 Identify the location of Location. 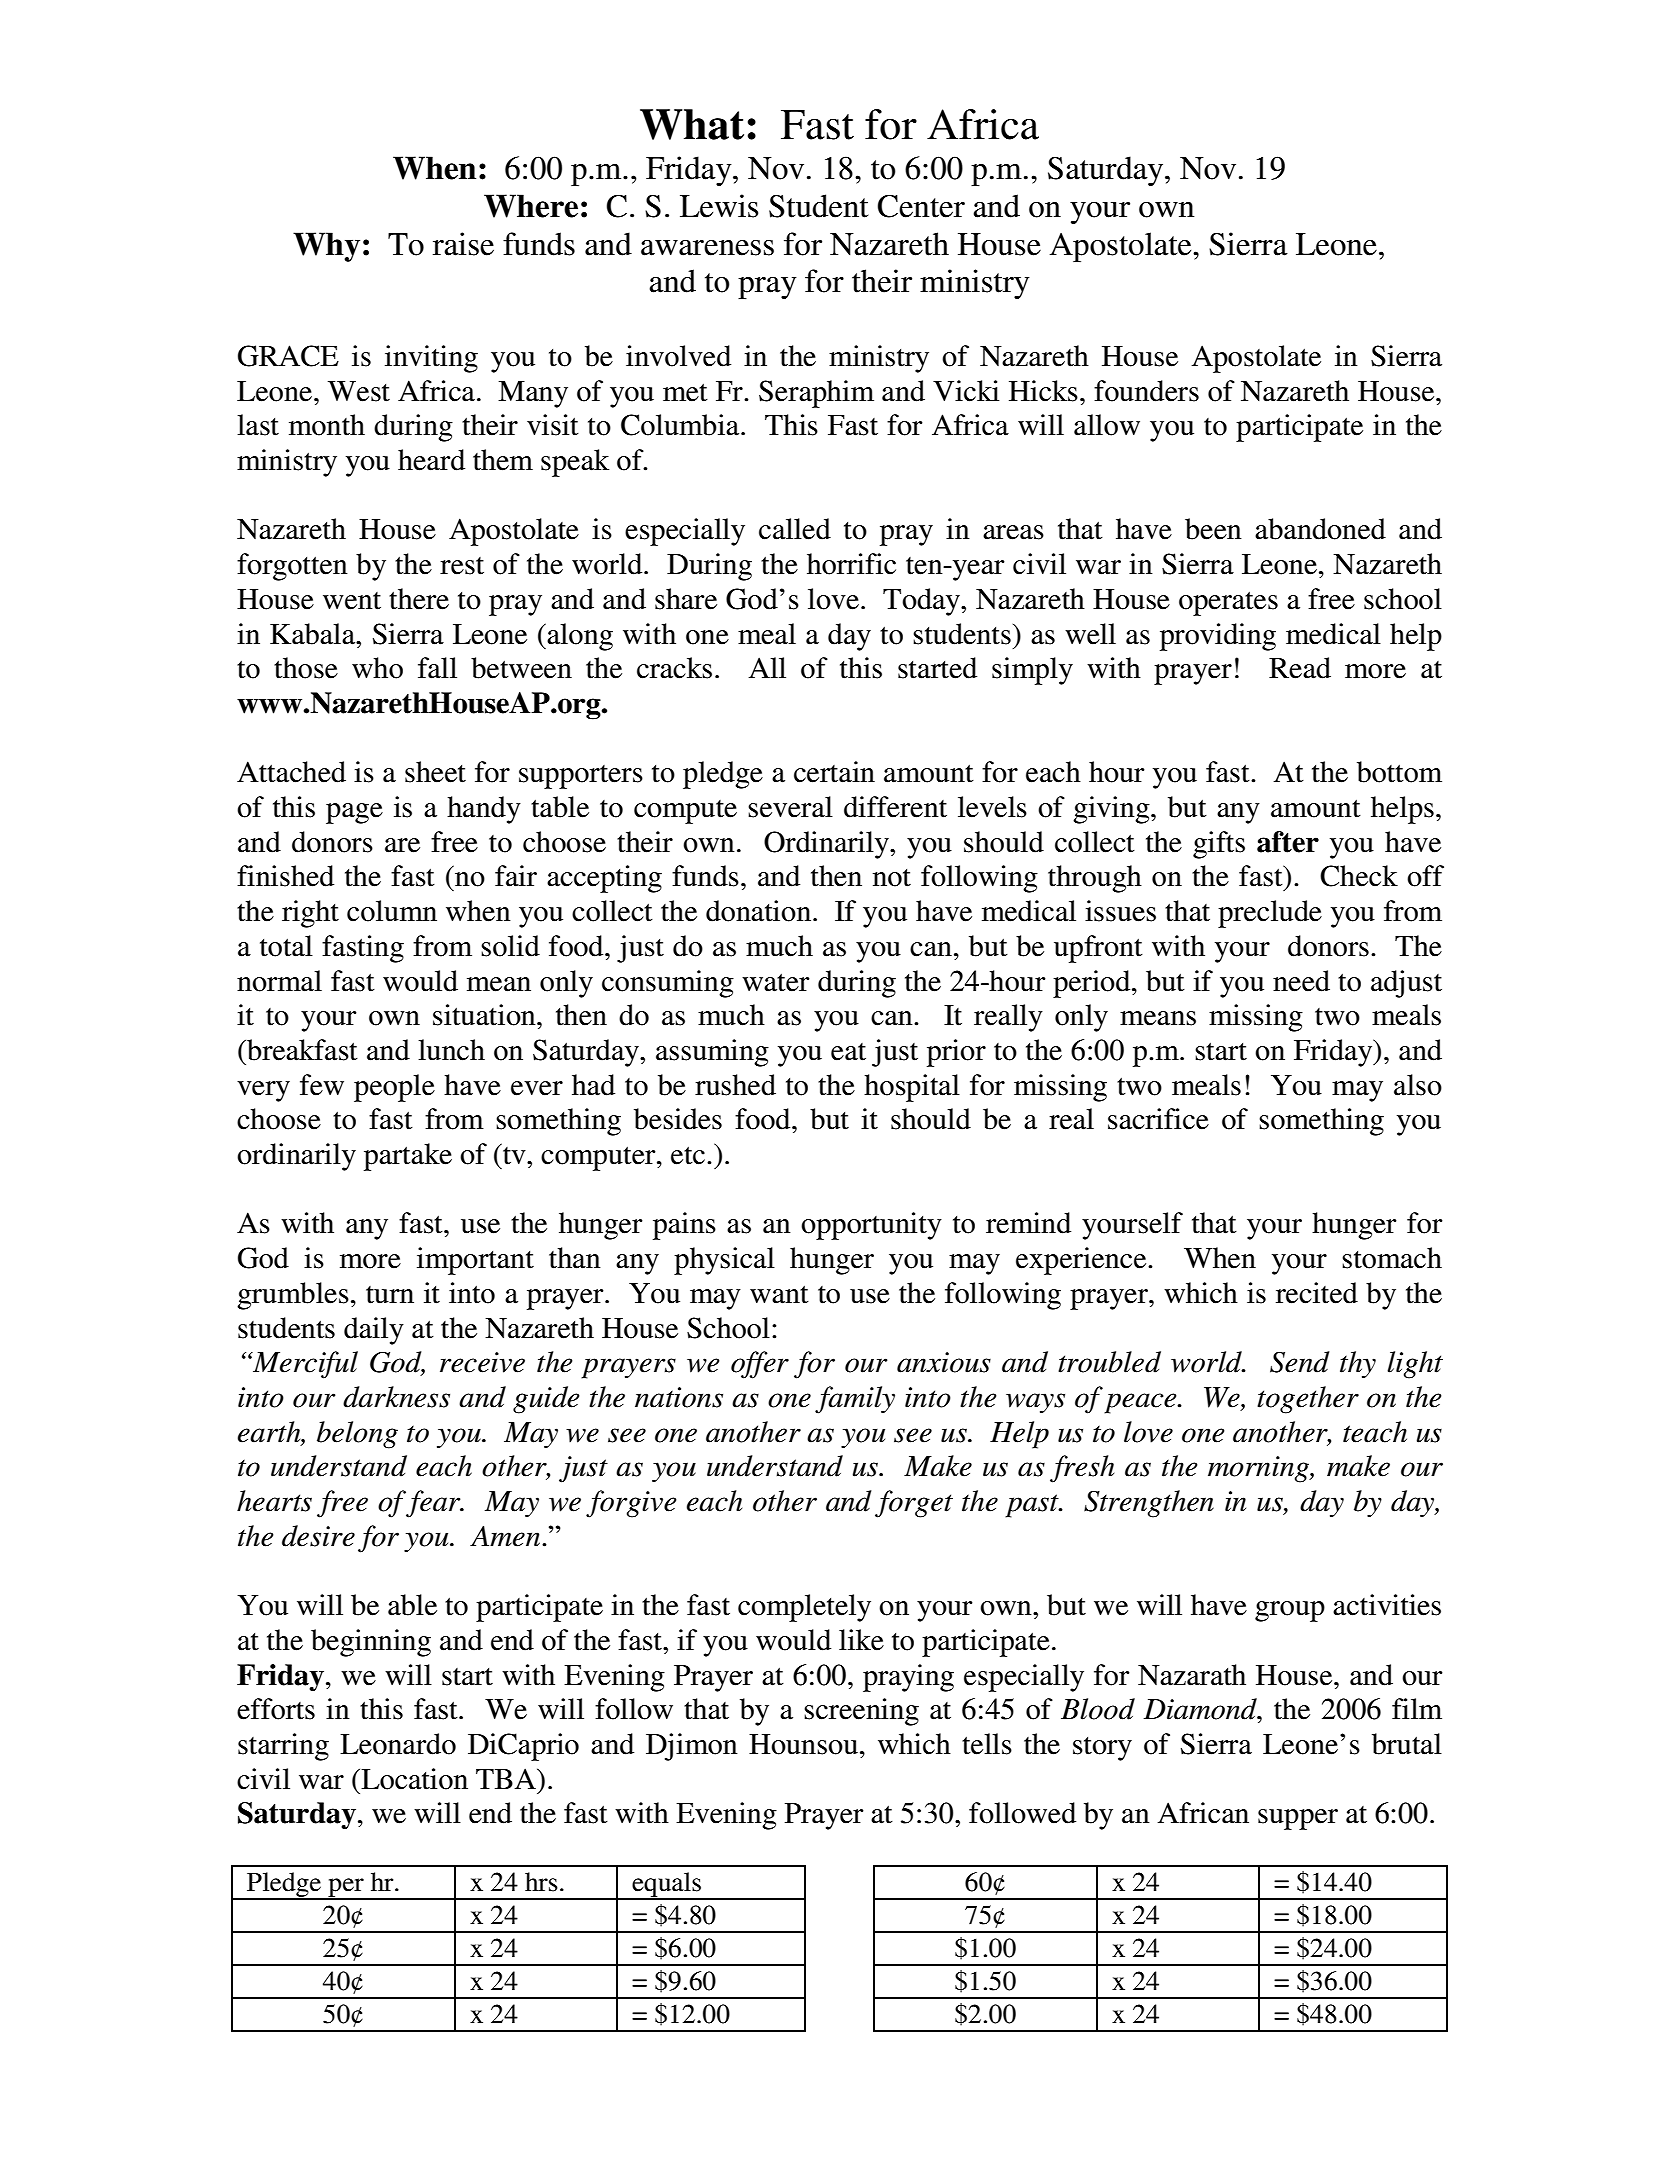
(413, 1779).
